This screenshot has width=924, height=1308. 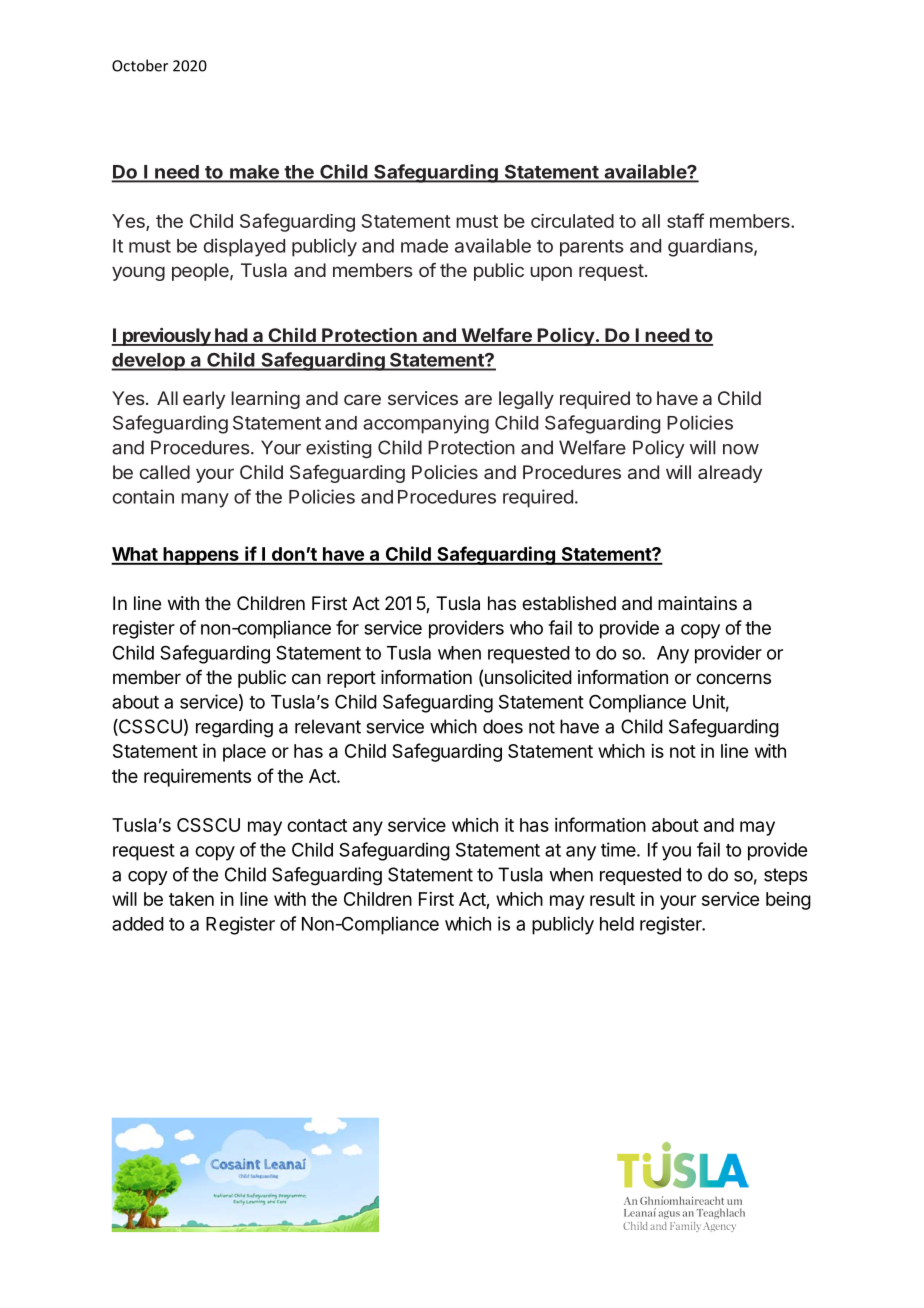 I want to click on maintains, so click(x=697, y=603).
